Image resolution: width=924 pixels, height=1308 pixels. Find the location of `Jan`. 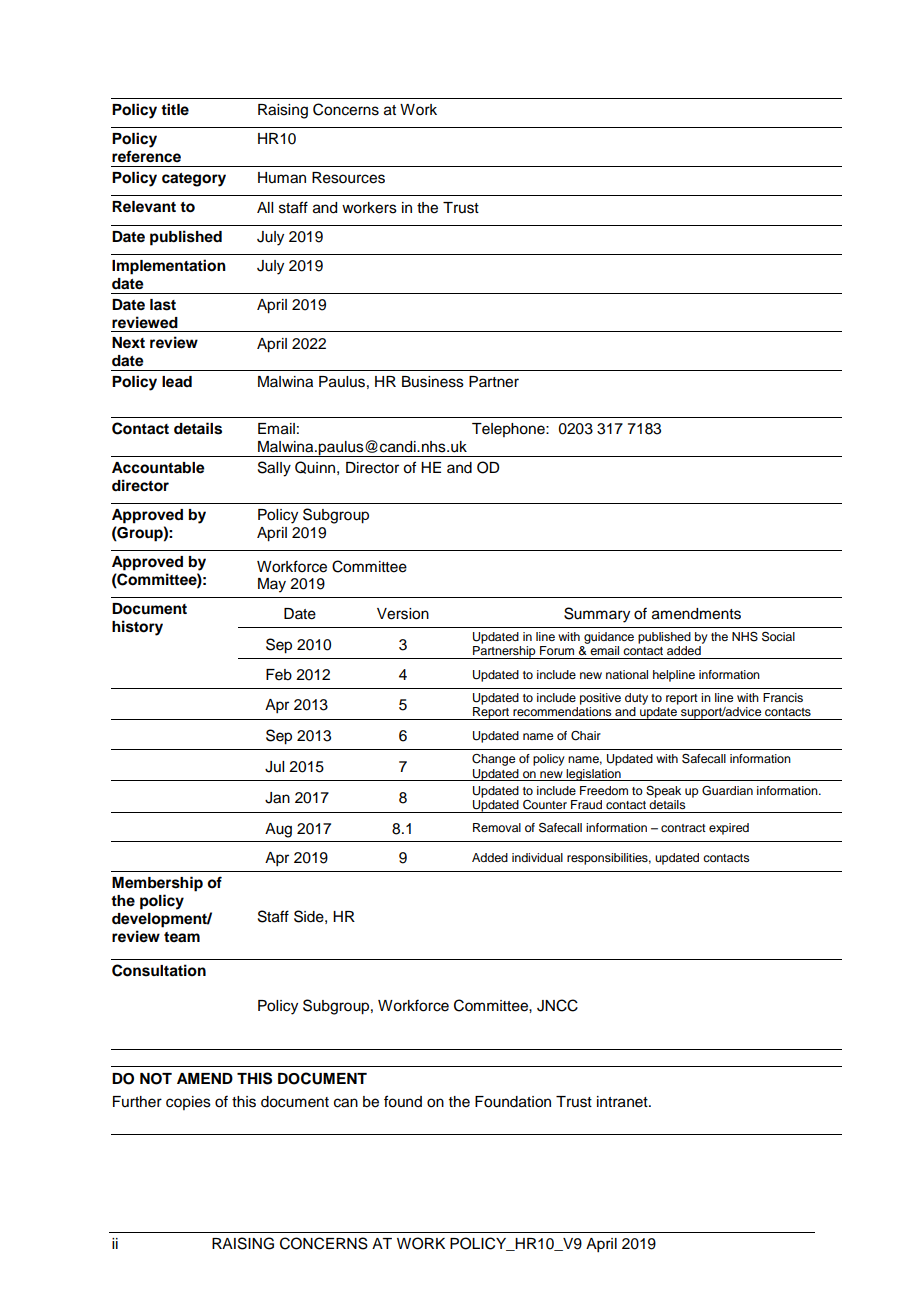

Jan is located at coordinates (277, 798).
